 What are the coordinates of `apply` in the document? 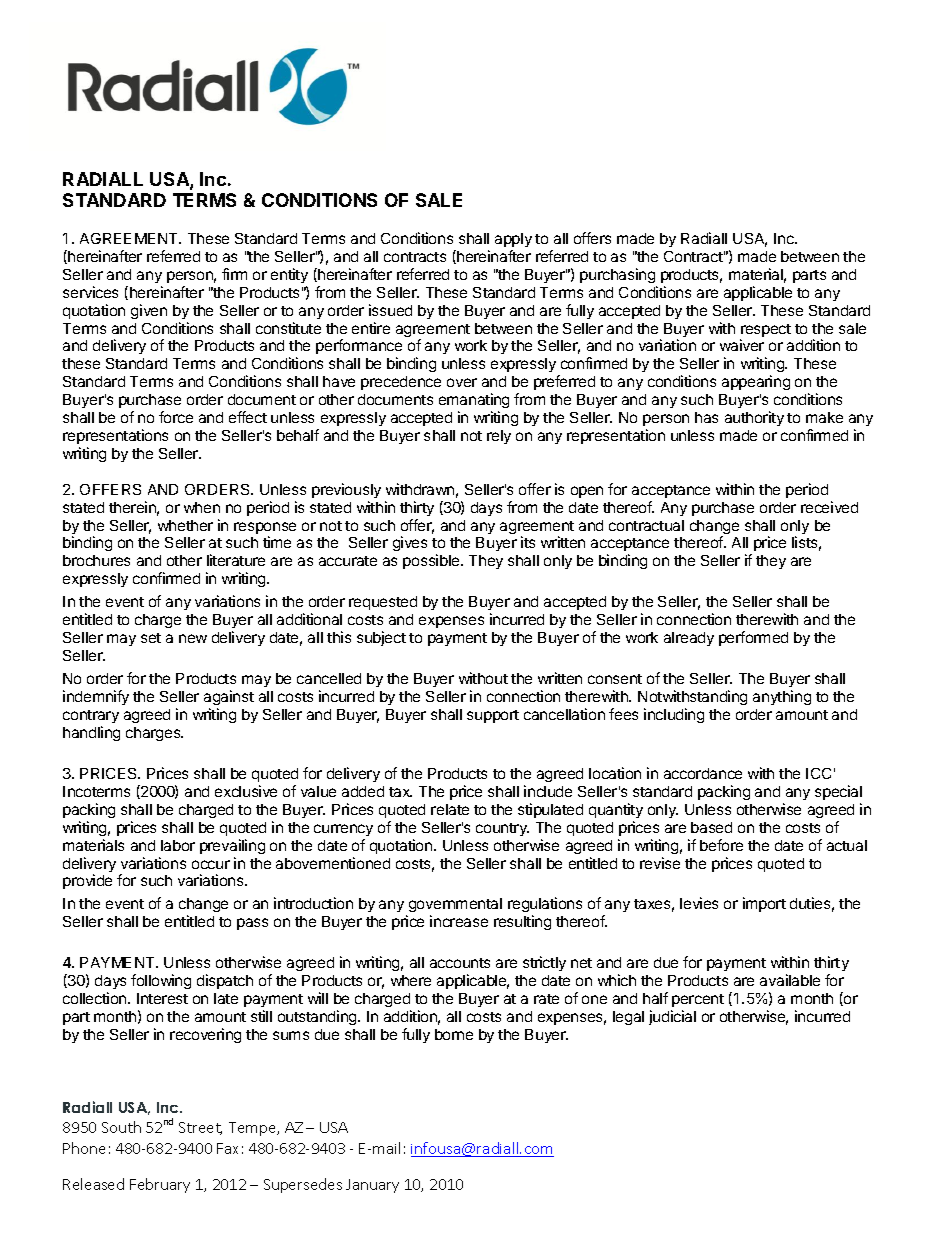 It's located at (513, 240).
